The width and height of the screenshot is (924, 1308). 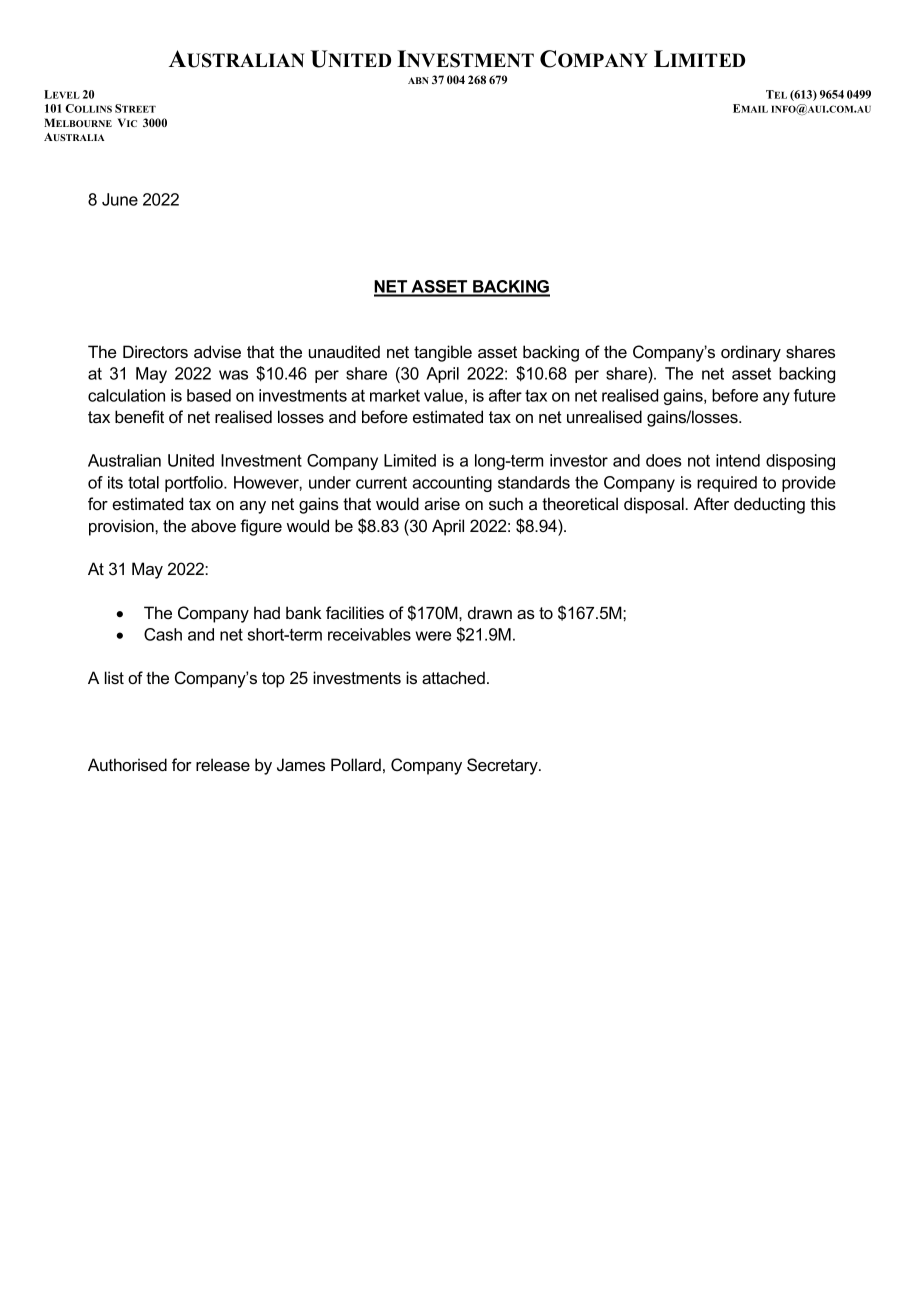 I want to click on release, so click(x=223, y=764).
